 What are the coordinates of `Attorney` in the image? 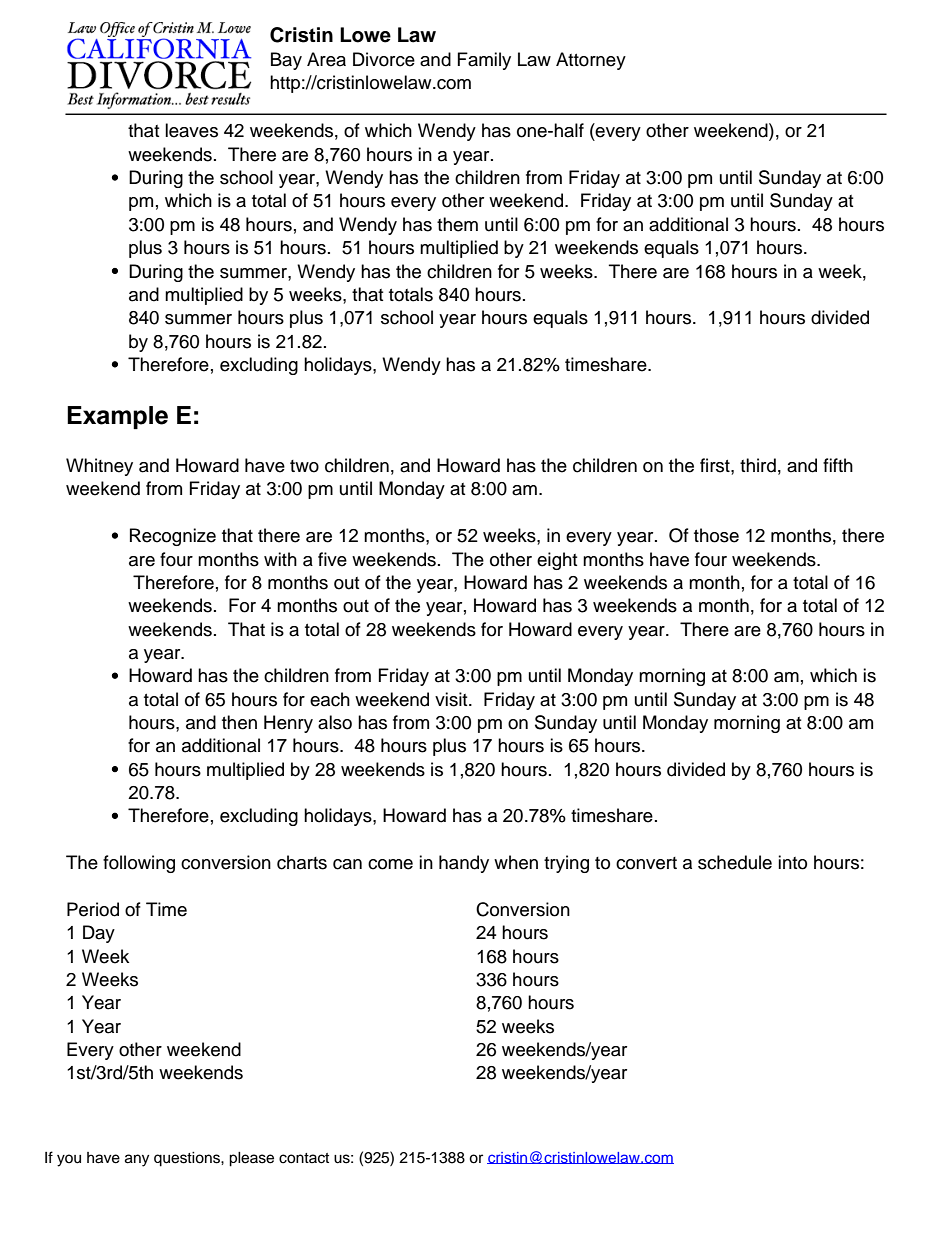 It's located at (591, 61).
